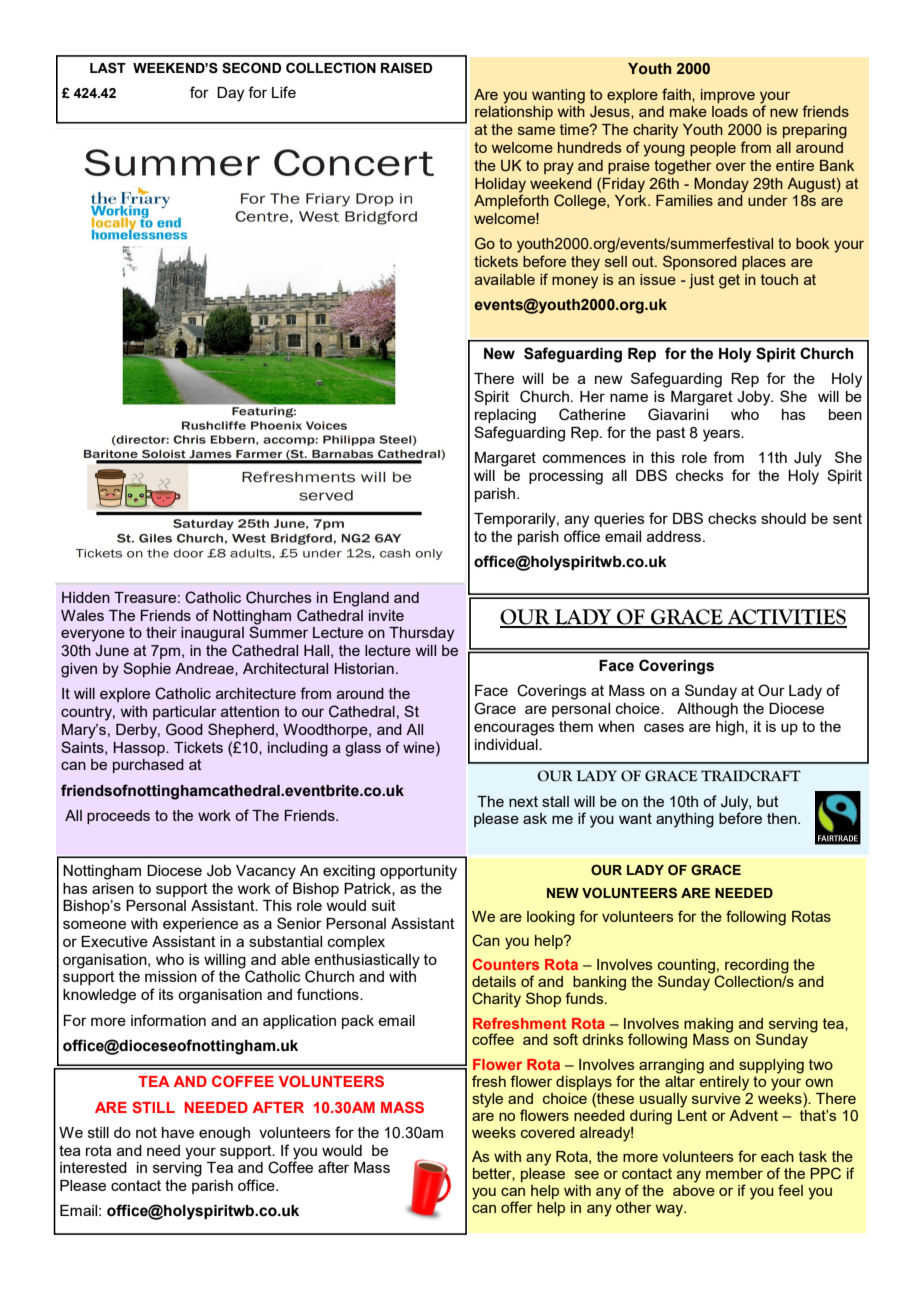 This page has height=1308, width=924. What do you see at coordinates (421, 634) in the page?
I see `Thursday` at bounding box center [421, 634].
